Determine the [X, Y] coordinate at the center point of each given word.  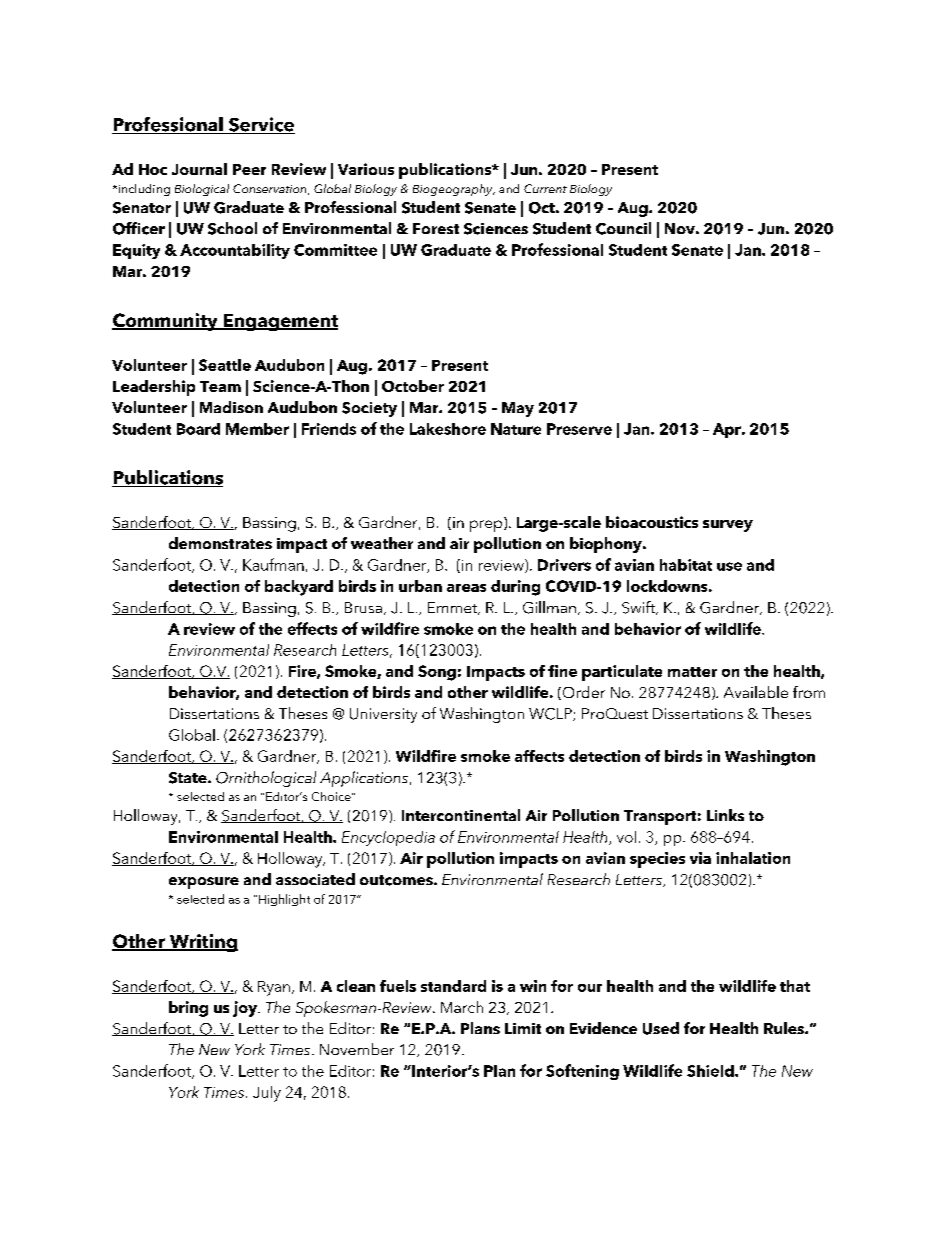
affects [539, 756]
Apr [728, 430]
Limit [523, 1028]
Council [623, 228]
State [189, 778]
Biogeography [454, 190]
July [267, 1094]
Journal [199, 169]
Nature [516, 429]
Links [725, 815]
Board [198, 429]
